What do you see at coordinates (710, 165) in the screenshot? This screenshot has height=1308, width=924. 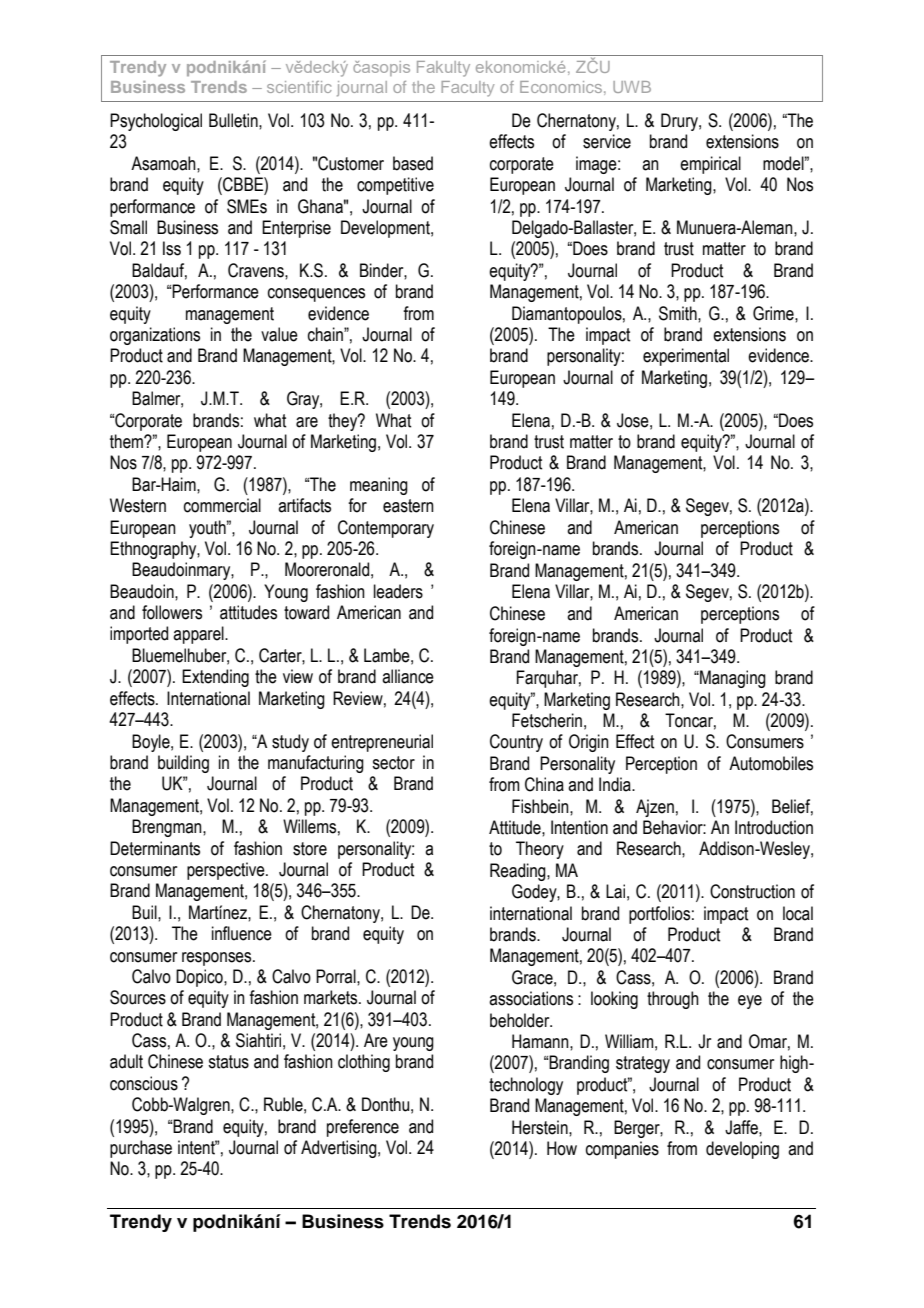 I see `empirical` at bounding box center [710, 165].
